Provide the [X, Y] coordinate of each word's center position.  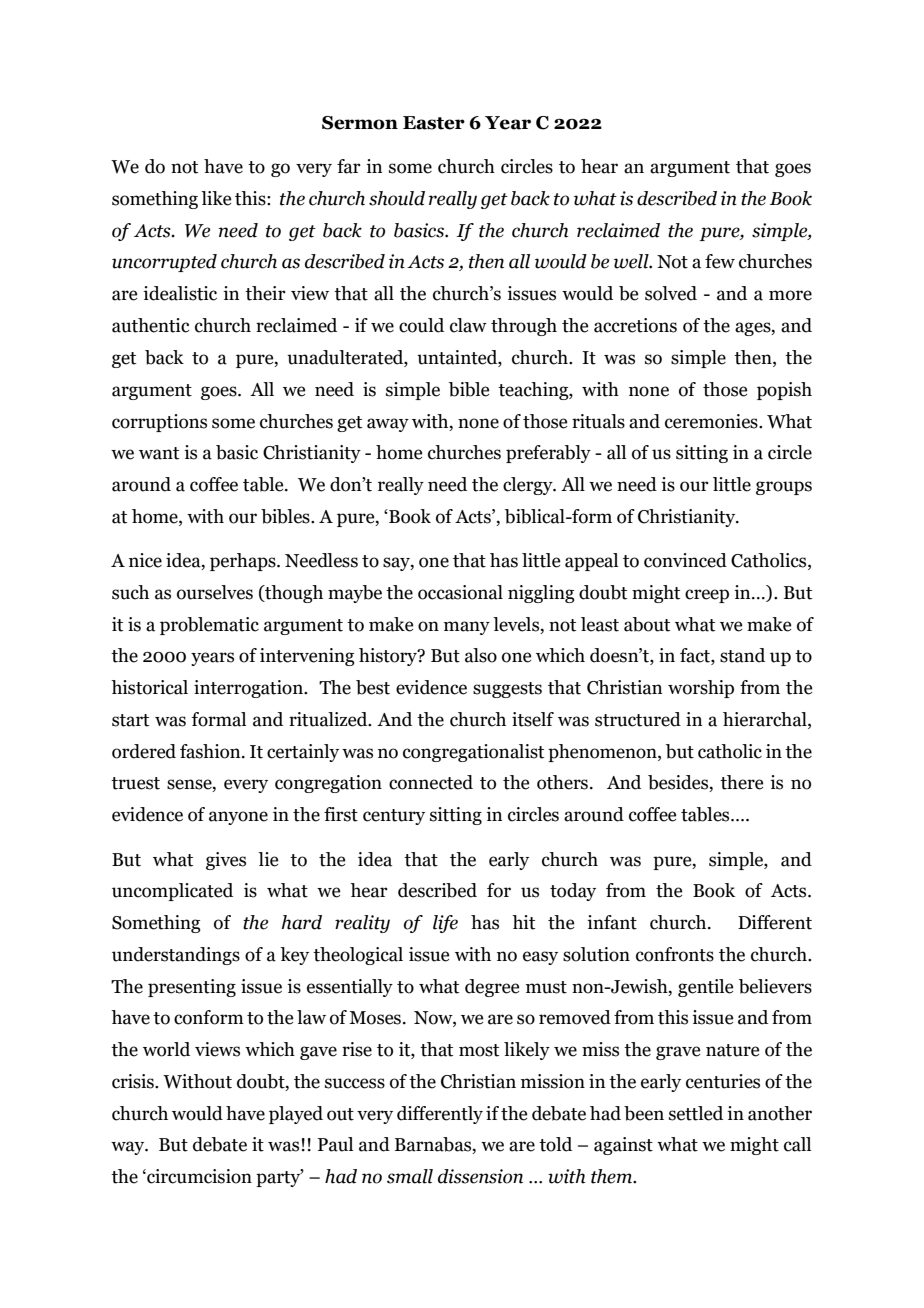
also [481, 655]
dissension [480, 1176]
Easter [434, 123]
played [296, 1115]
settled [696, 1113]
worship [701, 689]
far [349, 166]
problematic [209, 626]
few [720, 261]
